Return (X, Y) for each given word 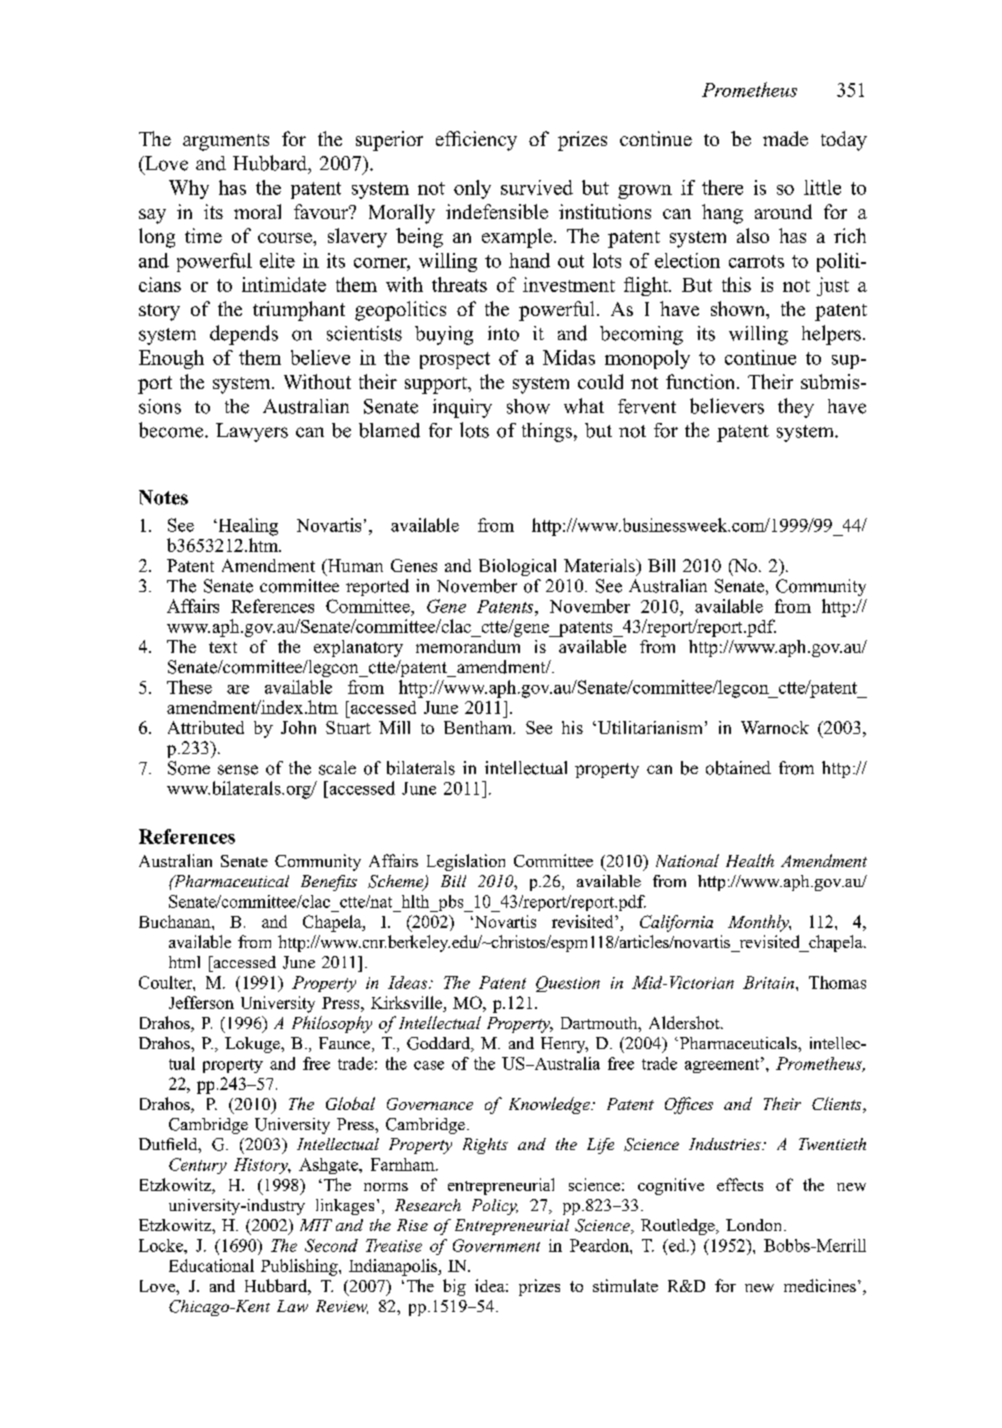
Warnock (775, 727)
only (472, 189)
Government (496, 1245)
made (785, 138)
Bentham (479, 727)
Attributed (206, 727)
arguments (226, 142)
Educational (211, 1265)
